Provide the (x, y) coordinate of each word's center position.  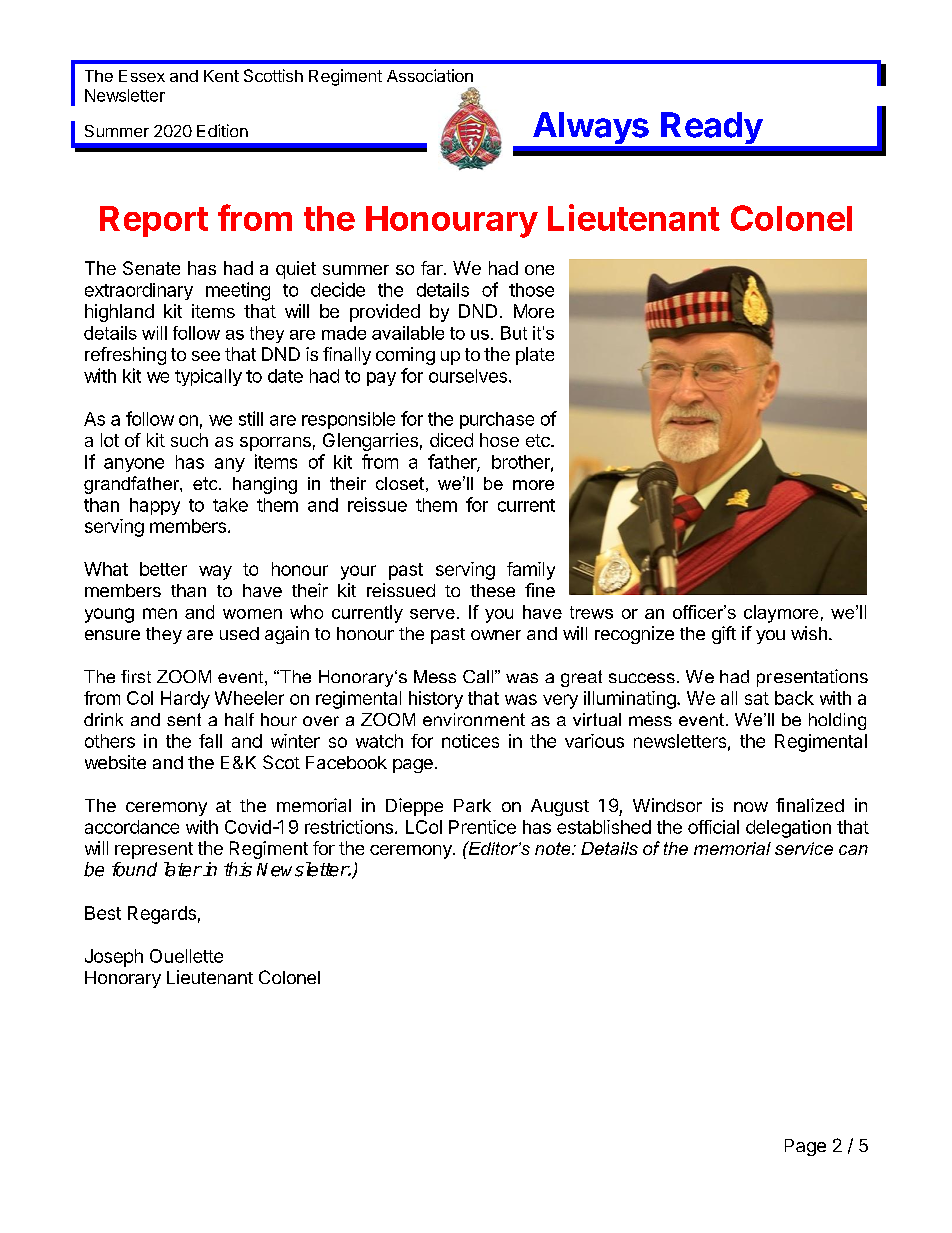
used (239, 633)
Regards (162, 915)
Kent (221, 76)
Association (430, 75)
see (206, 356)
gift (724, 635)
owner (496, 635)
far (433, 268)
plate (535, 356)
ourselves (468, 376)
